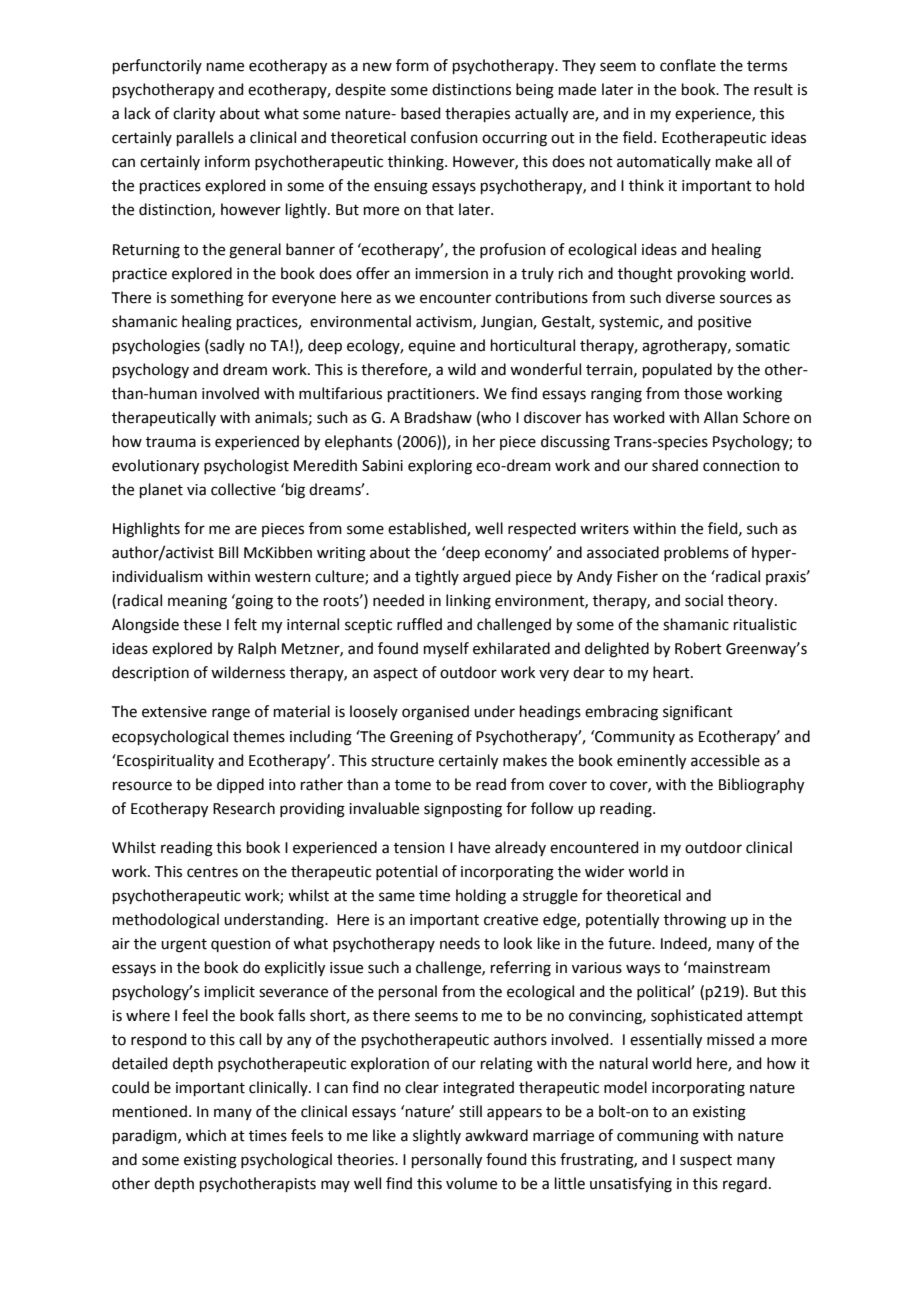 The width and height of the screenshot is (924, 1308). What do you see at coordinates (698, 648) in the screenshot?
I see `Robert` at bounding box center [698, 648].
